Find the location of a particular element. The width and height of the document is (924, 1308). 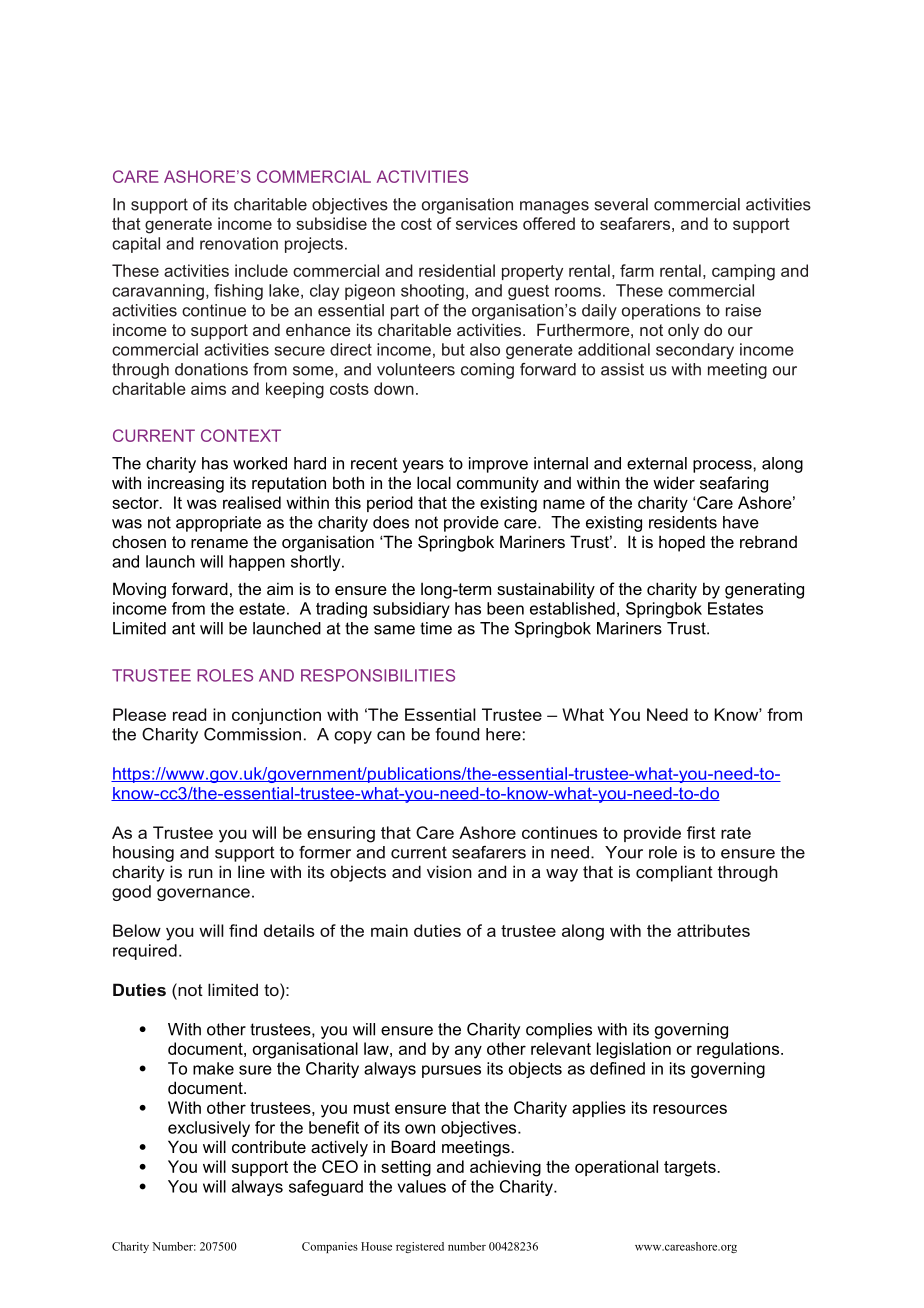

subsidiary is located at coordinates (411, 610).
